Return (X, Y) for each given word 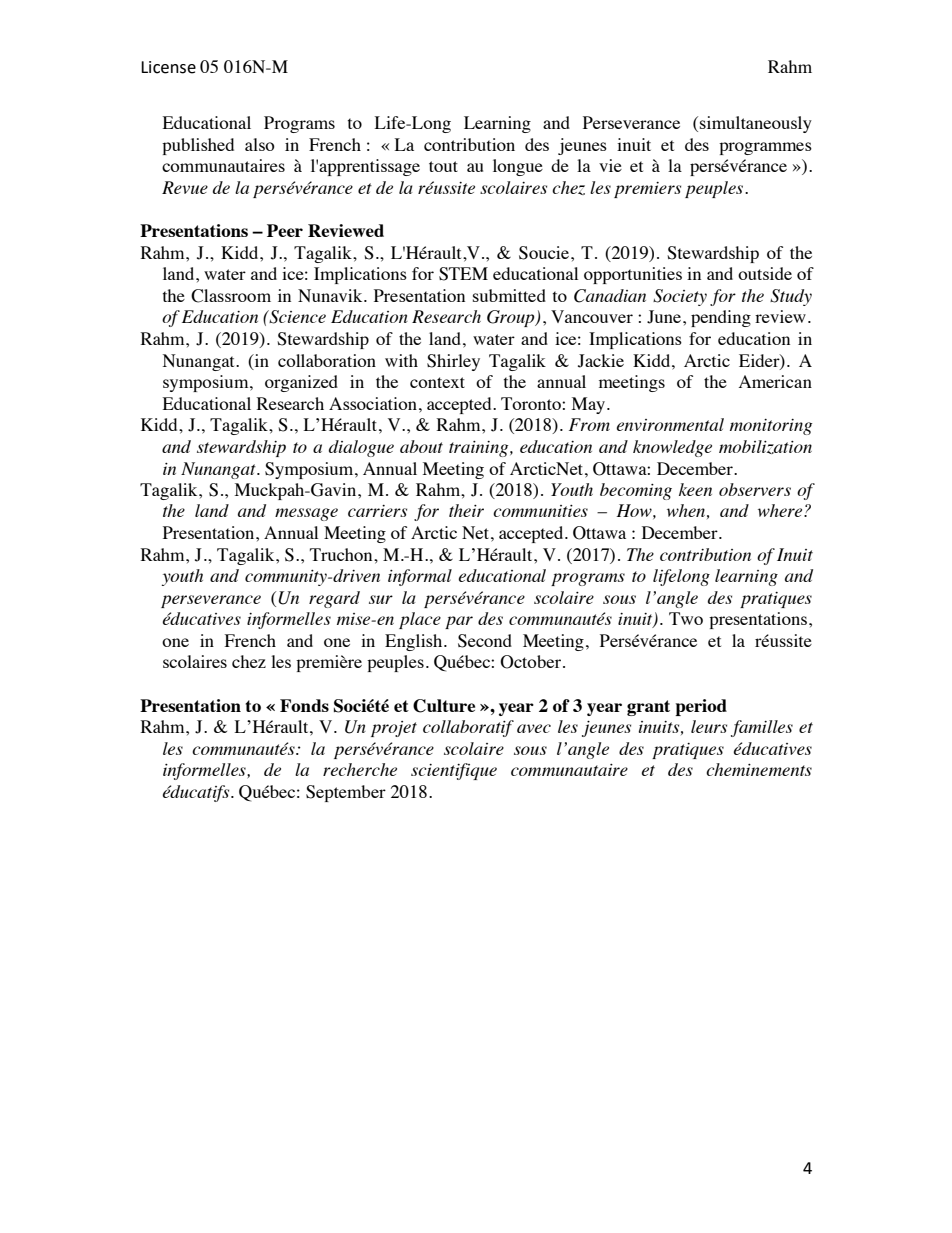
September (346, 793)
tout (443, 166)
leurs (709, 726)
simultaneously (756, 124)
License (168, 67)
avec (534, 728)
